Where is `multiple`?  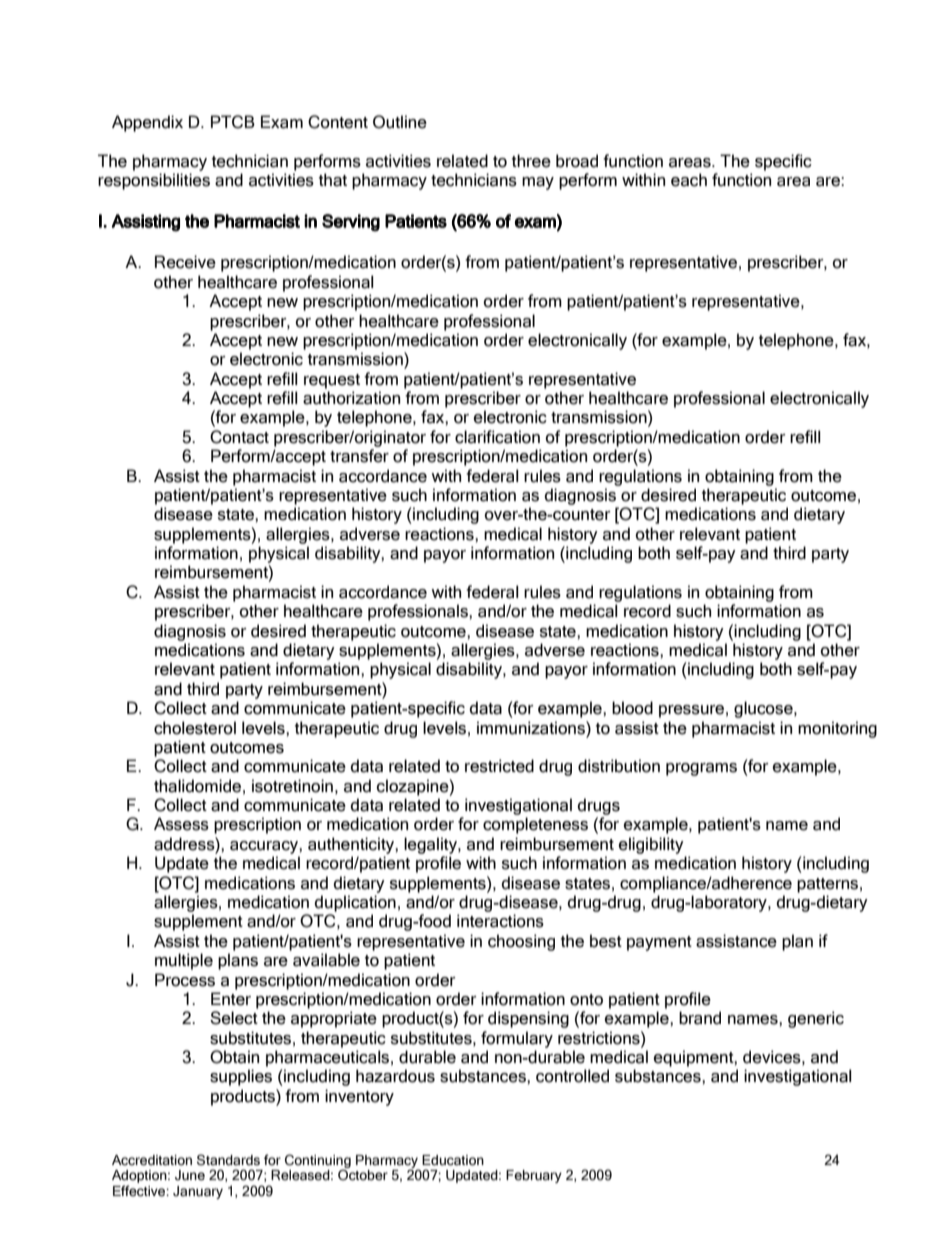
multiple is located at coordinates (184, 961).
